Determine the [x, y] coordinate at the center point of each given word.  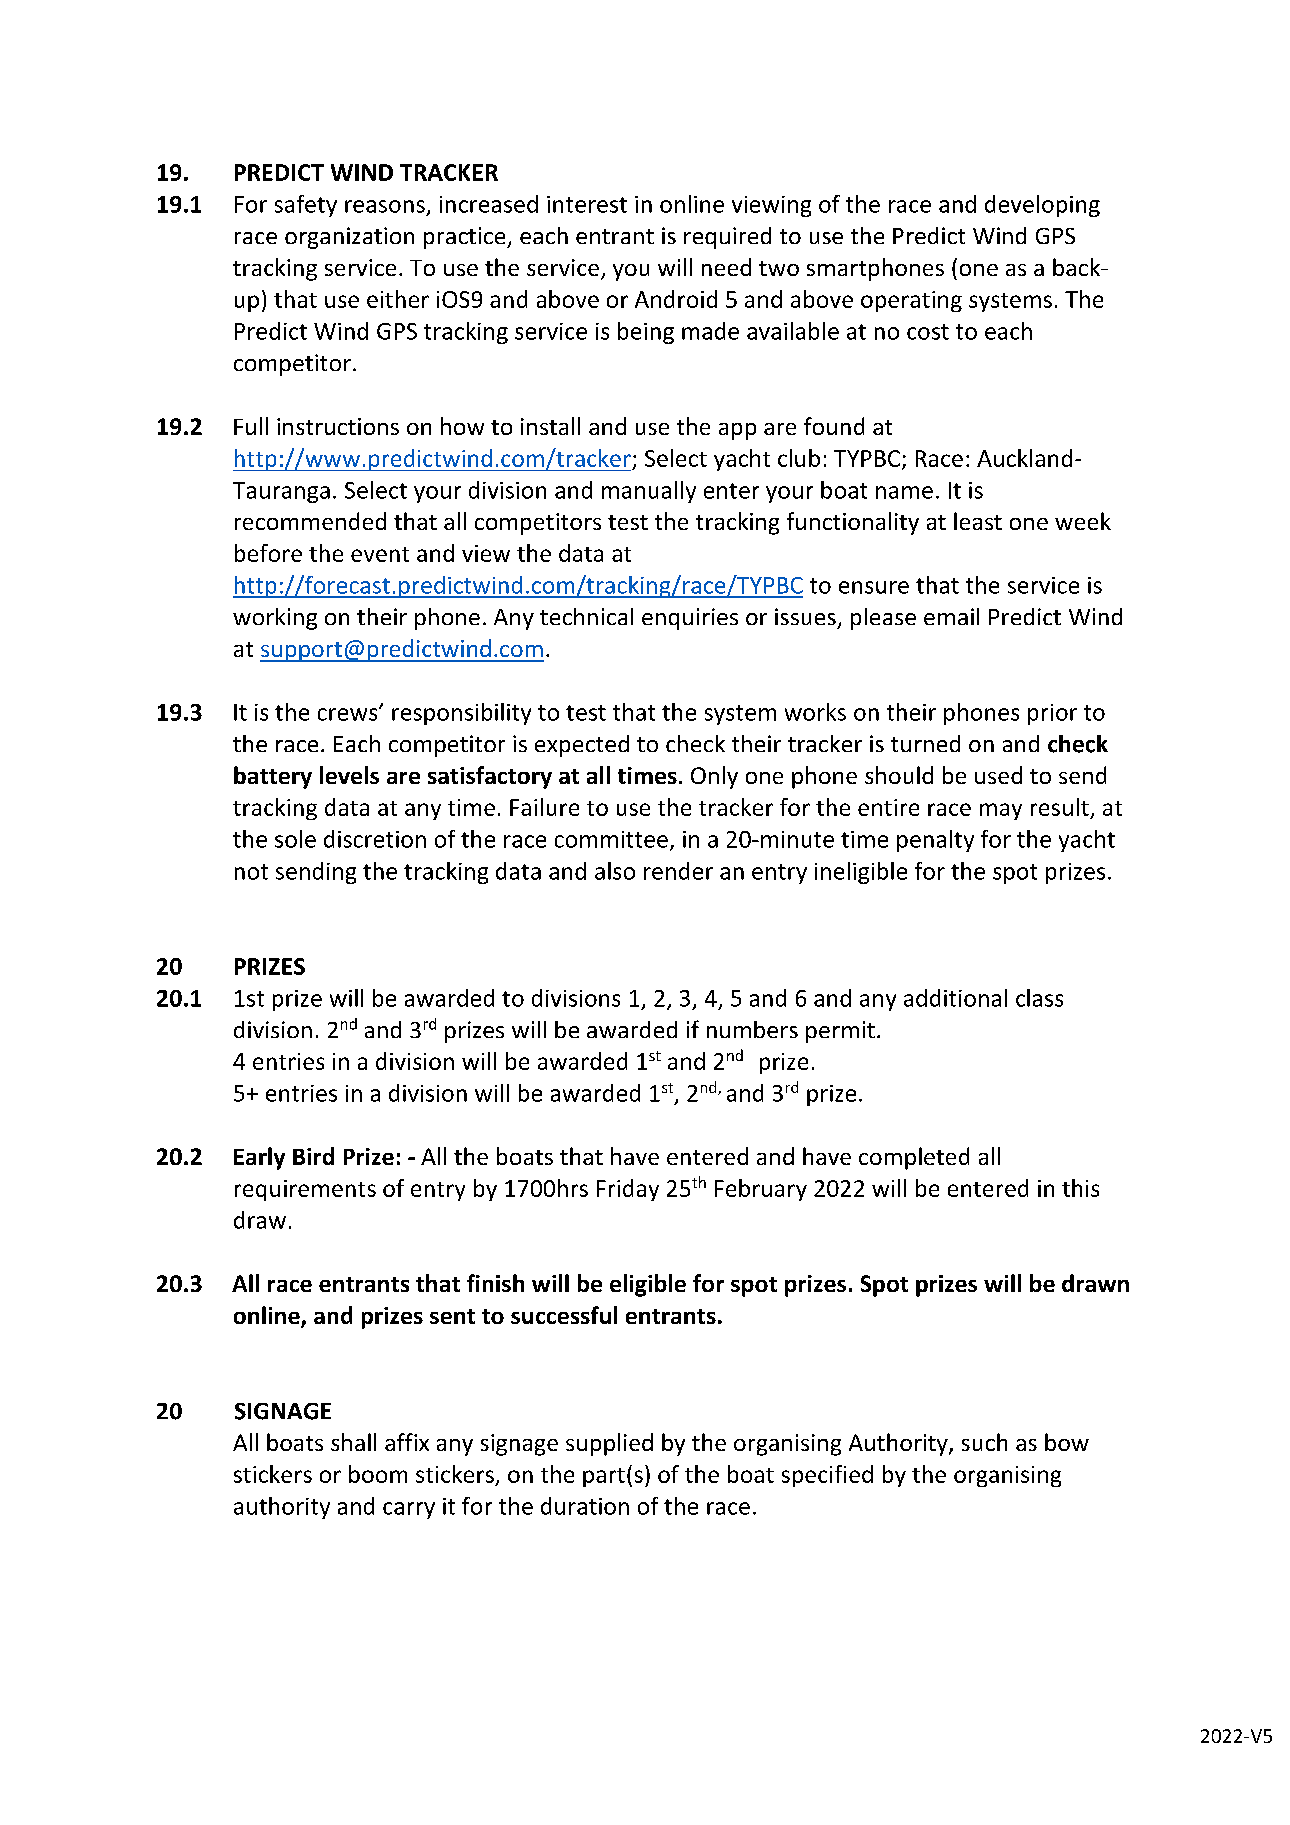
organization [349, 238]
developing [1042, 206]
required [727, 238]
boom [378, 1474]
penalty [935, 841]
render [678, 871]
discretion [375, 839]
